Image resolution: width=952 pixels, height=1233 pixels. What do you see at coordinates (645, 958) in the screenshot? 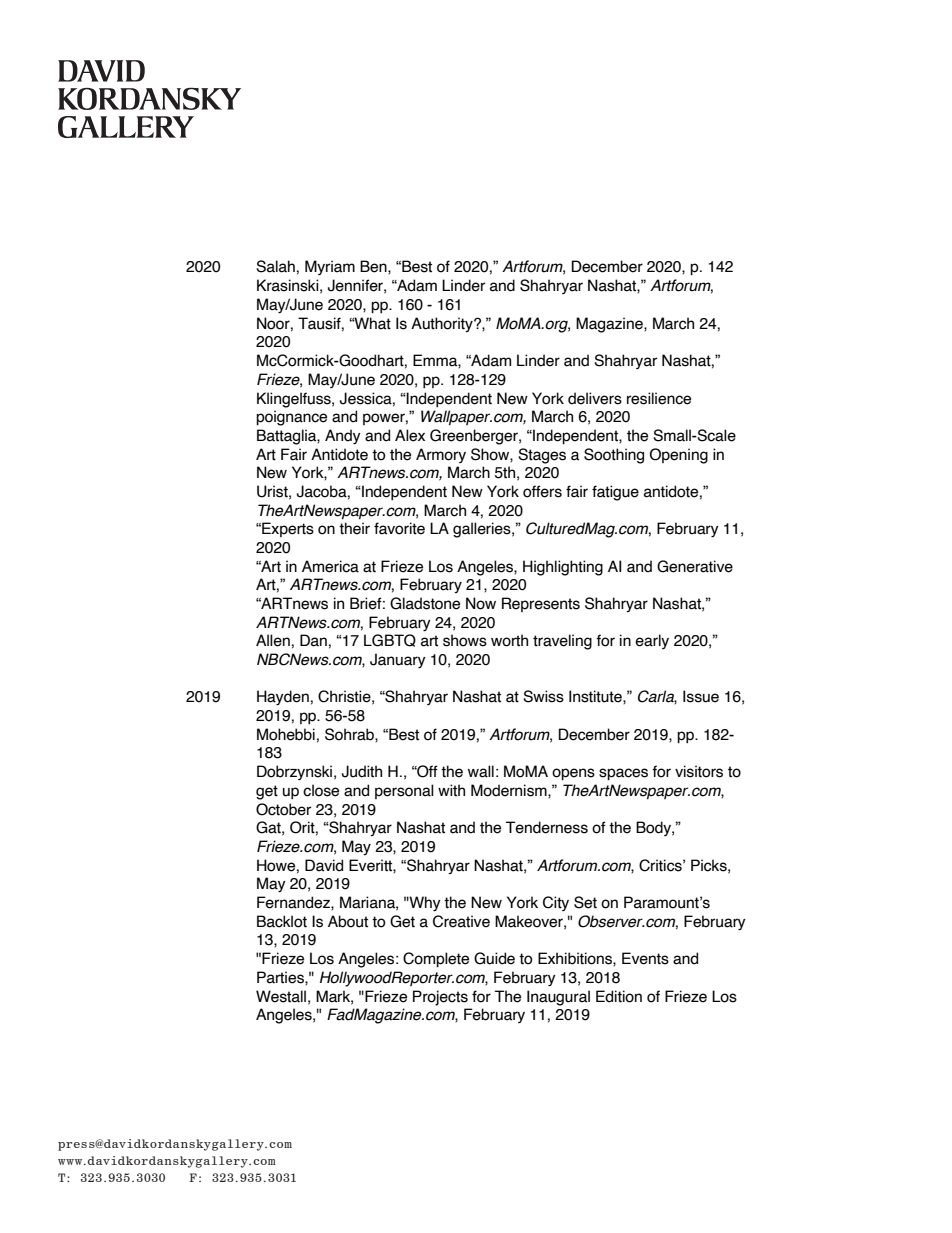
I see `Events` at bounding box center [645, 958].
